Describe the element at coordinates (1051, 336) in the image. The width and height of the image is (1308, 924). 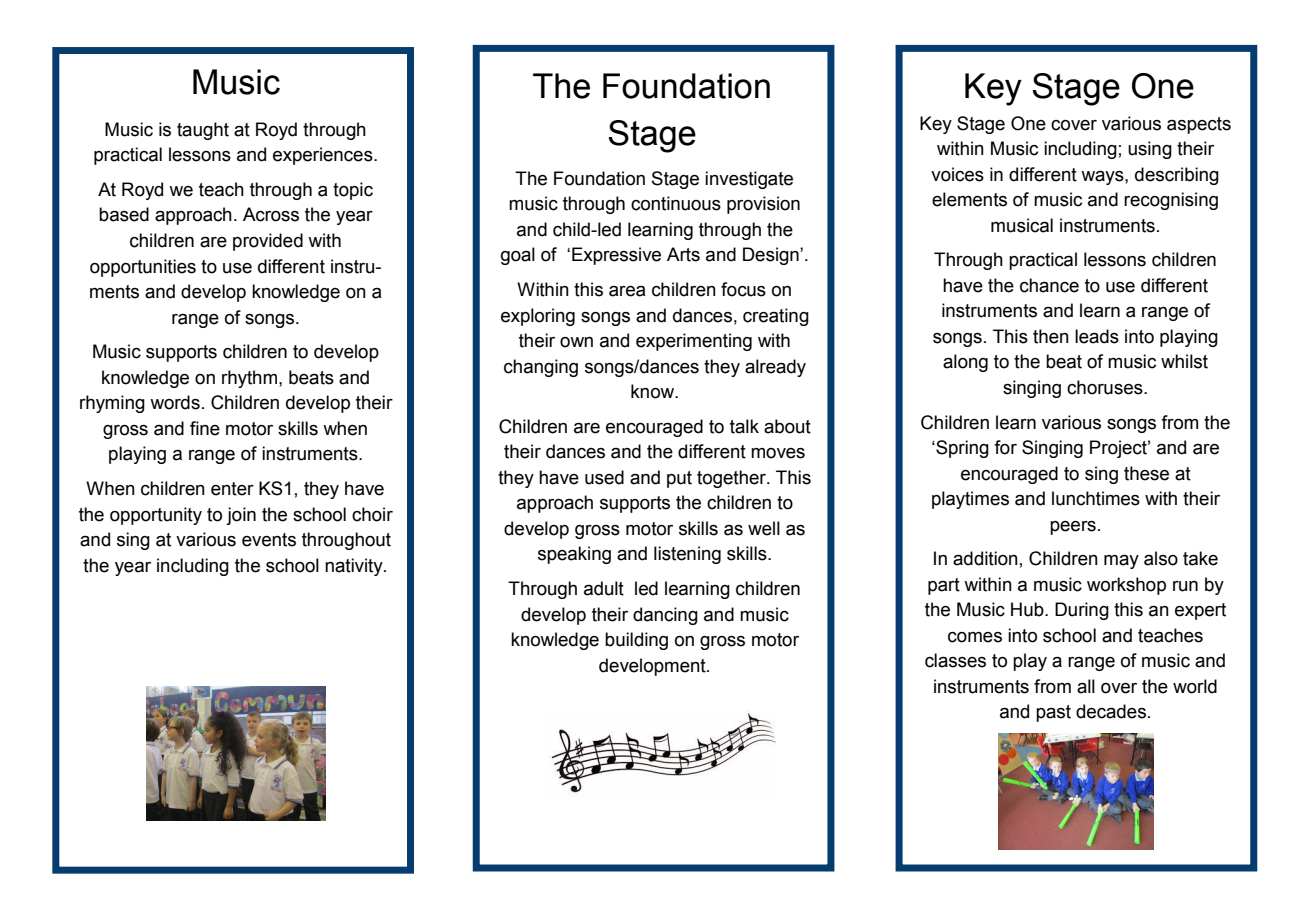
I see `then` at that location.
